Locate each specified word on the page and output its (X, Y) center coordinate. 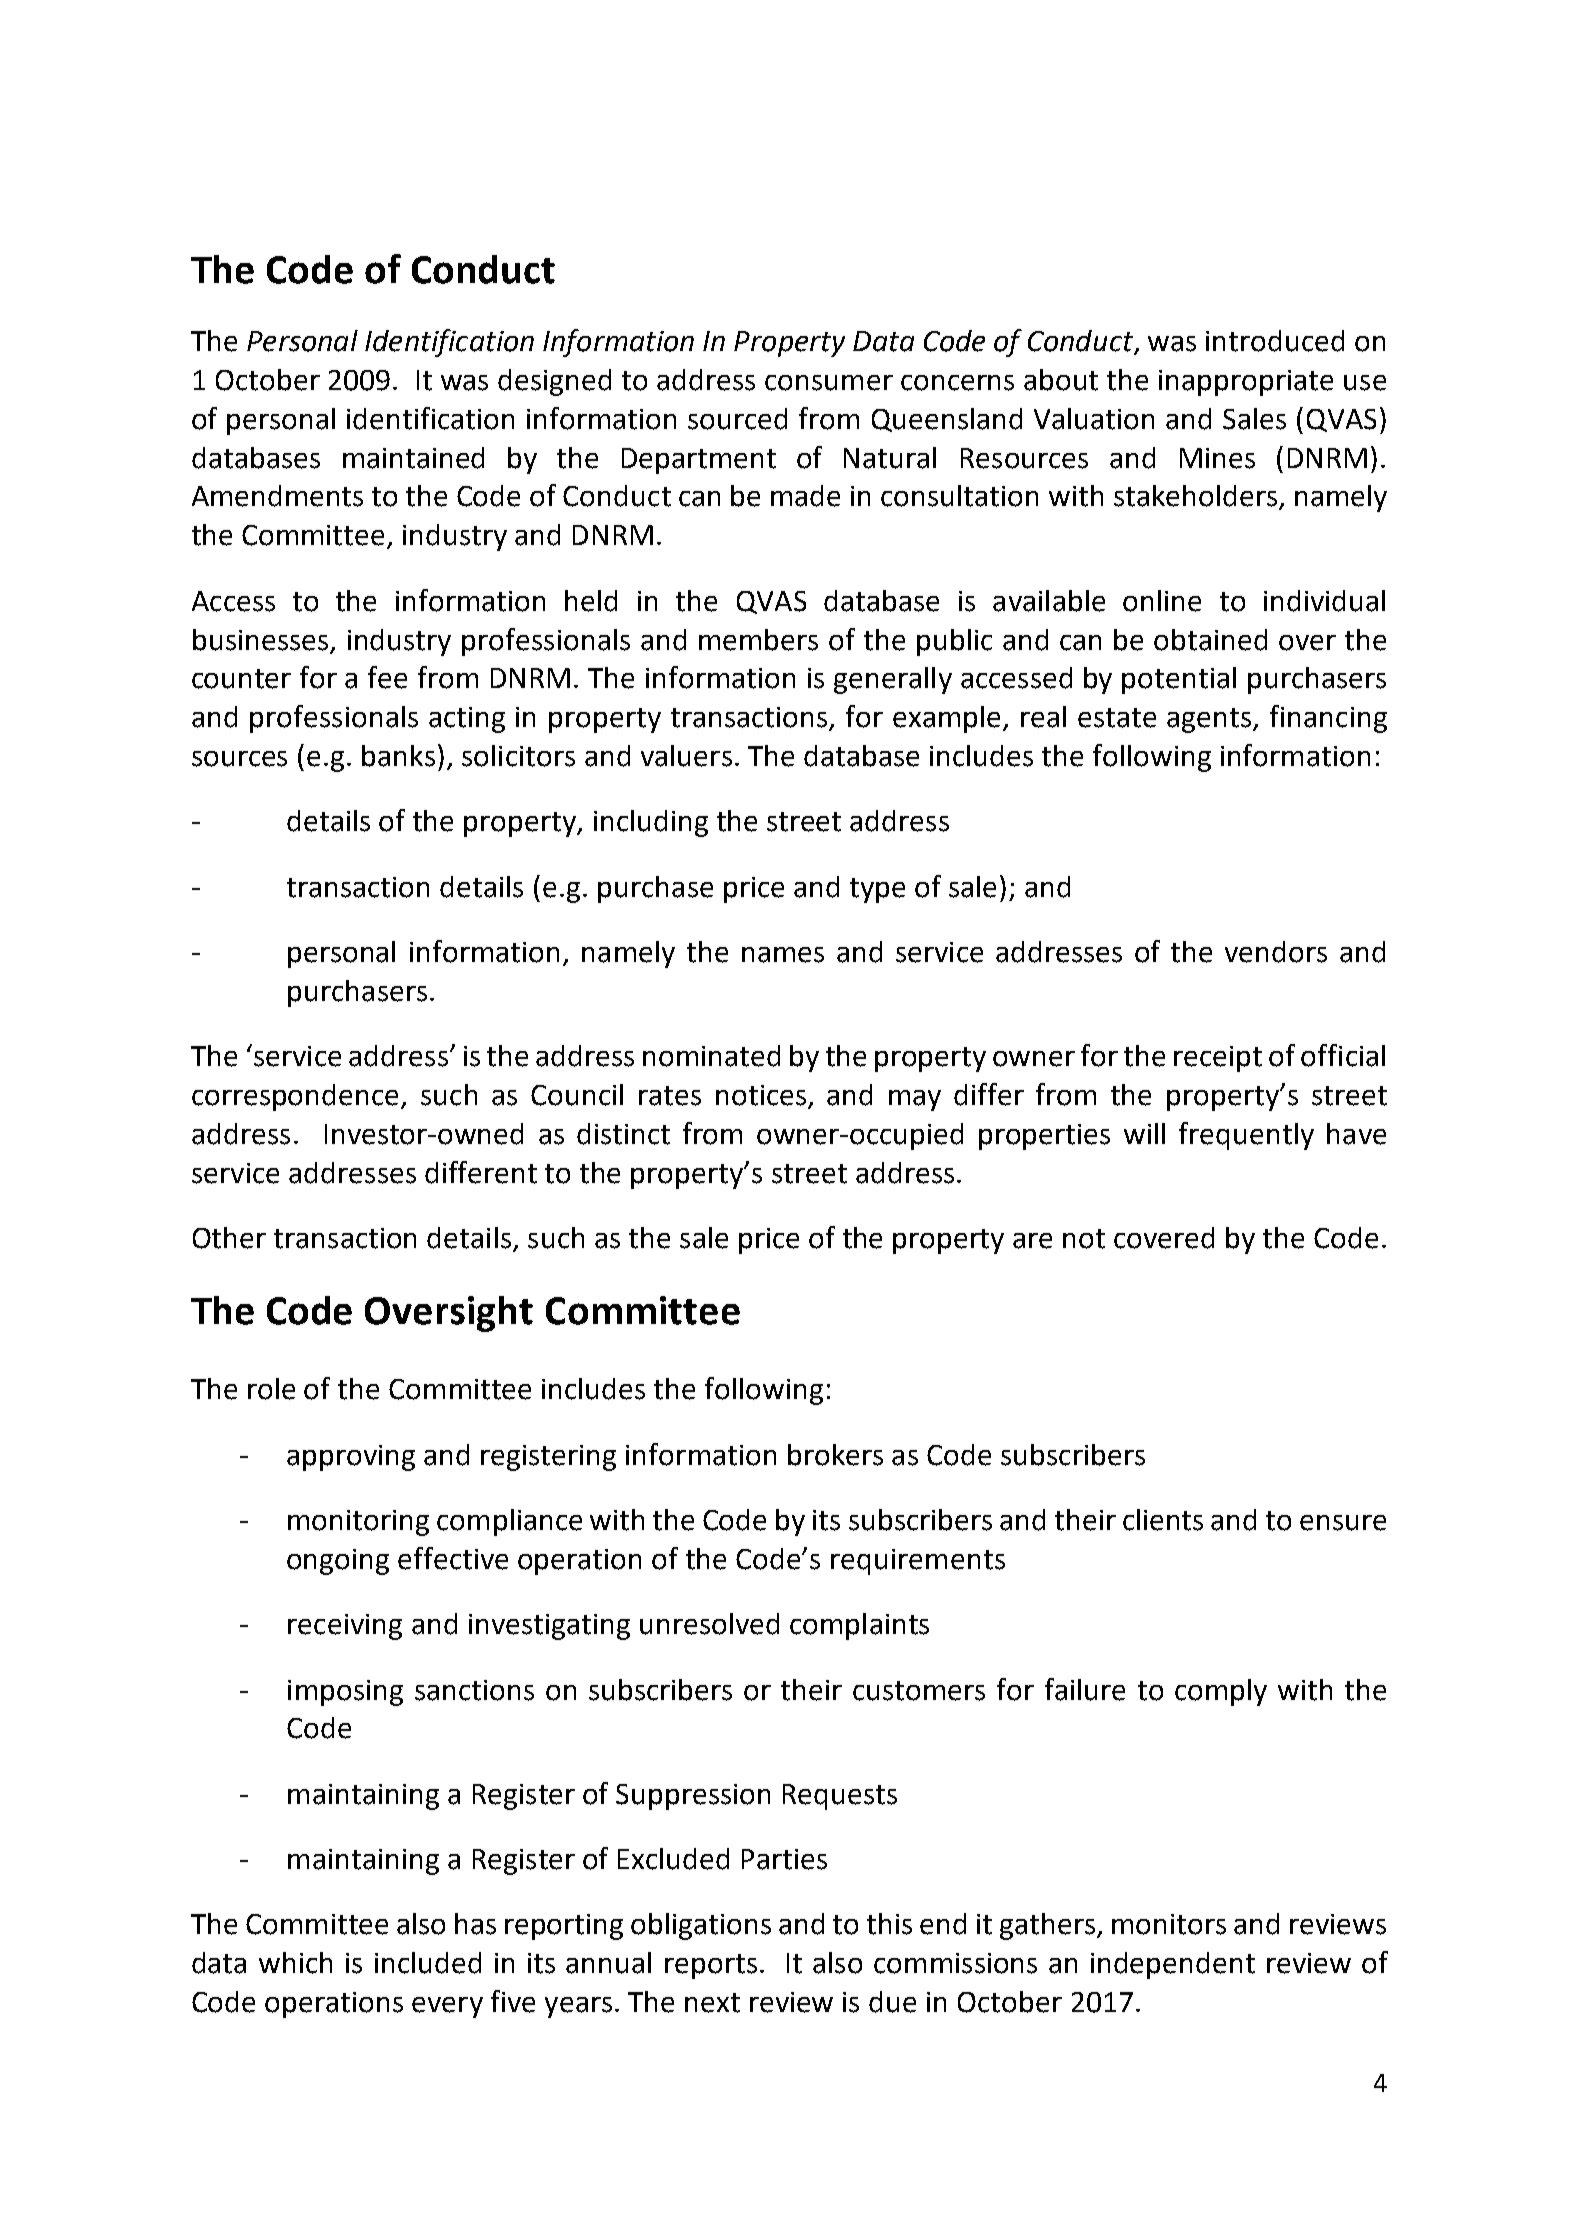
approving (351, 1458)
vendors (1276, 952)
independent (1173, 1965)
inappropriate (1246, 383)
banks (398, 756)
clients (1163, 1520)
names (783, 955)
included (428, 1963)
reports (711, 1966)
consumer (829, 383)
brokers (835, 1455)
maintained (413, 458)
